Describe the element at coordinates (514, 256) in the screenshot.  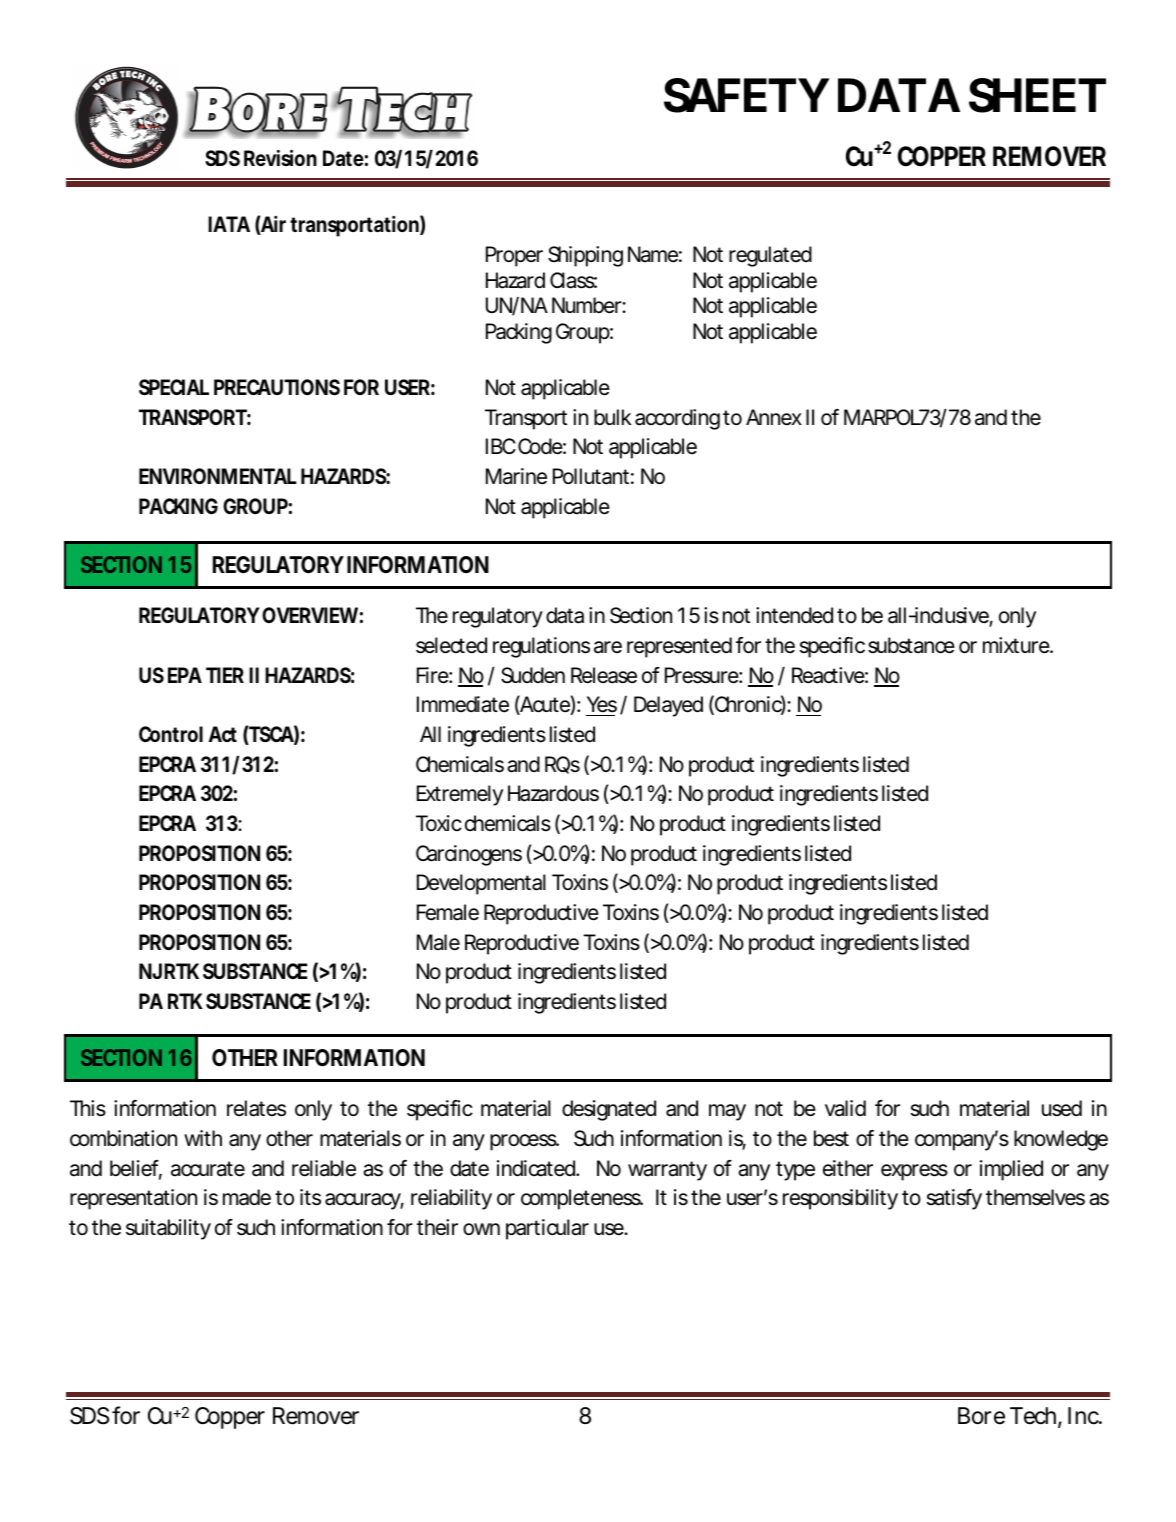
I see `Proper` at that location.
